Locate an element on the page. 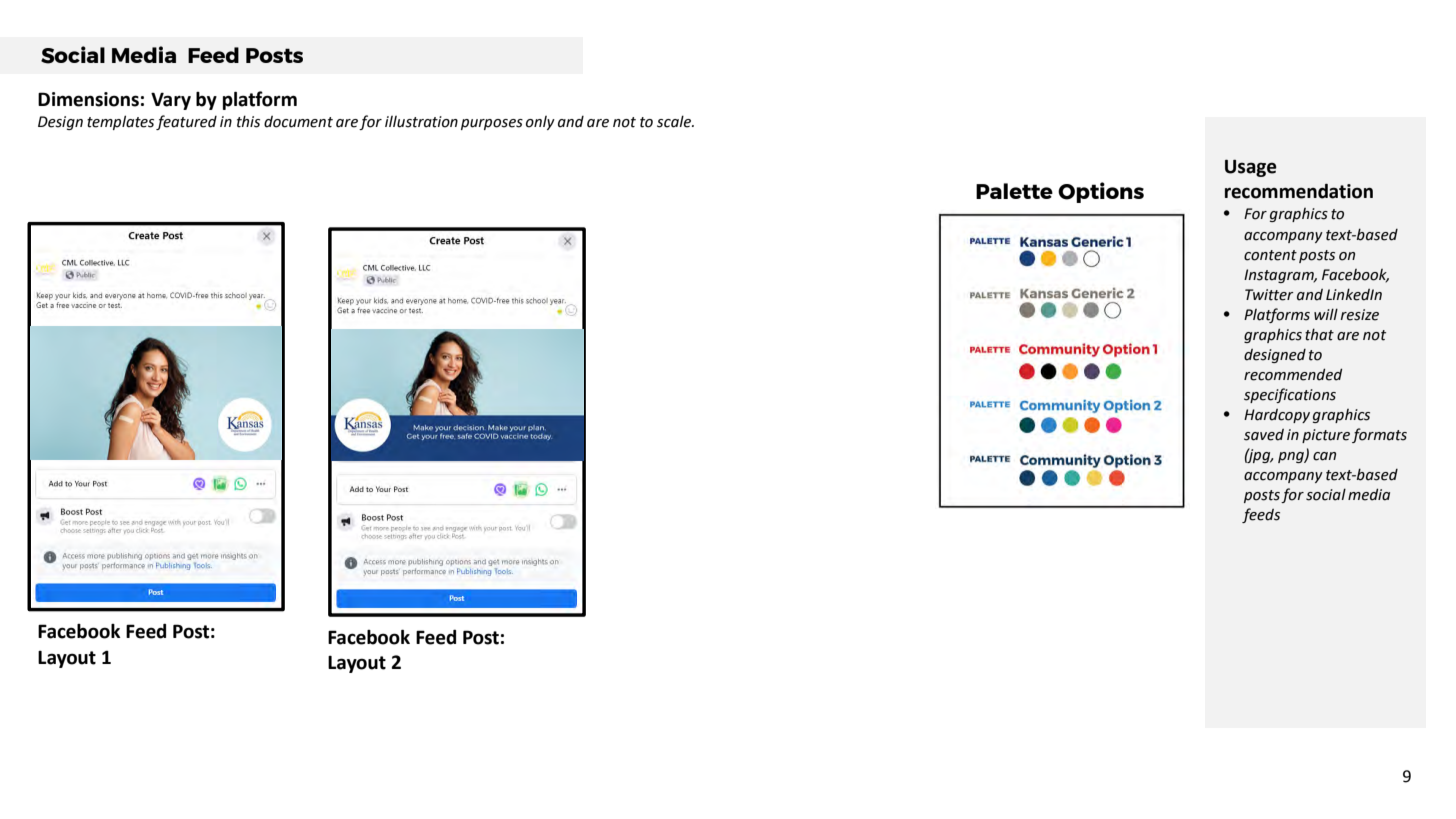  recommended is located at coordinates (1293, 374).
